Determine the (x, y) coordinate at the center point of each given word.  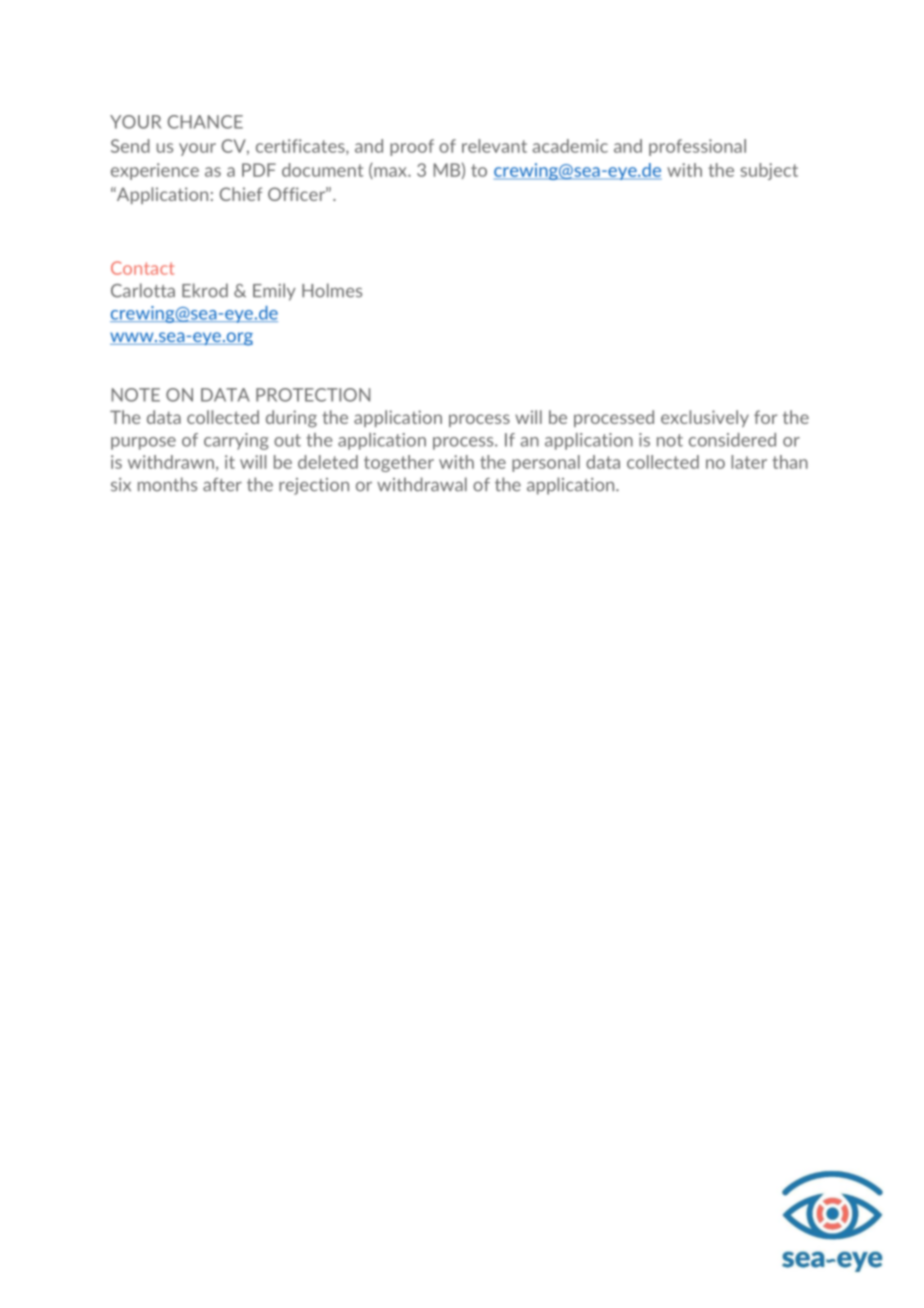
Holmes (332, 290)
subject (769, 171)
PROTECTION (313, 395)
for (765, 417)
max (390, 173)
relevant (494, 146)
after (222, 485)
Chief (240, 194)
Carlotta (143, 290)
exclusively (705, 418)
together (399, 463)
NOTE (136, 395)
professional (697, 147)
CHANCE (205, 122)
